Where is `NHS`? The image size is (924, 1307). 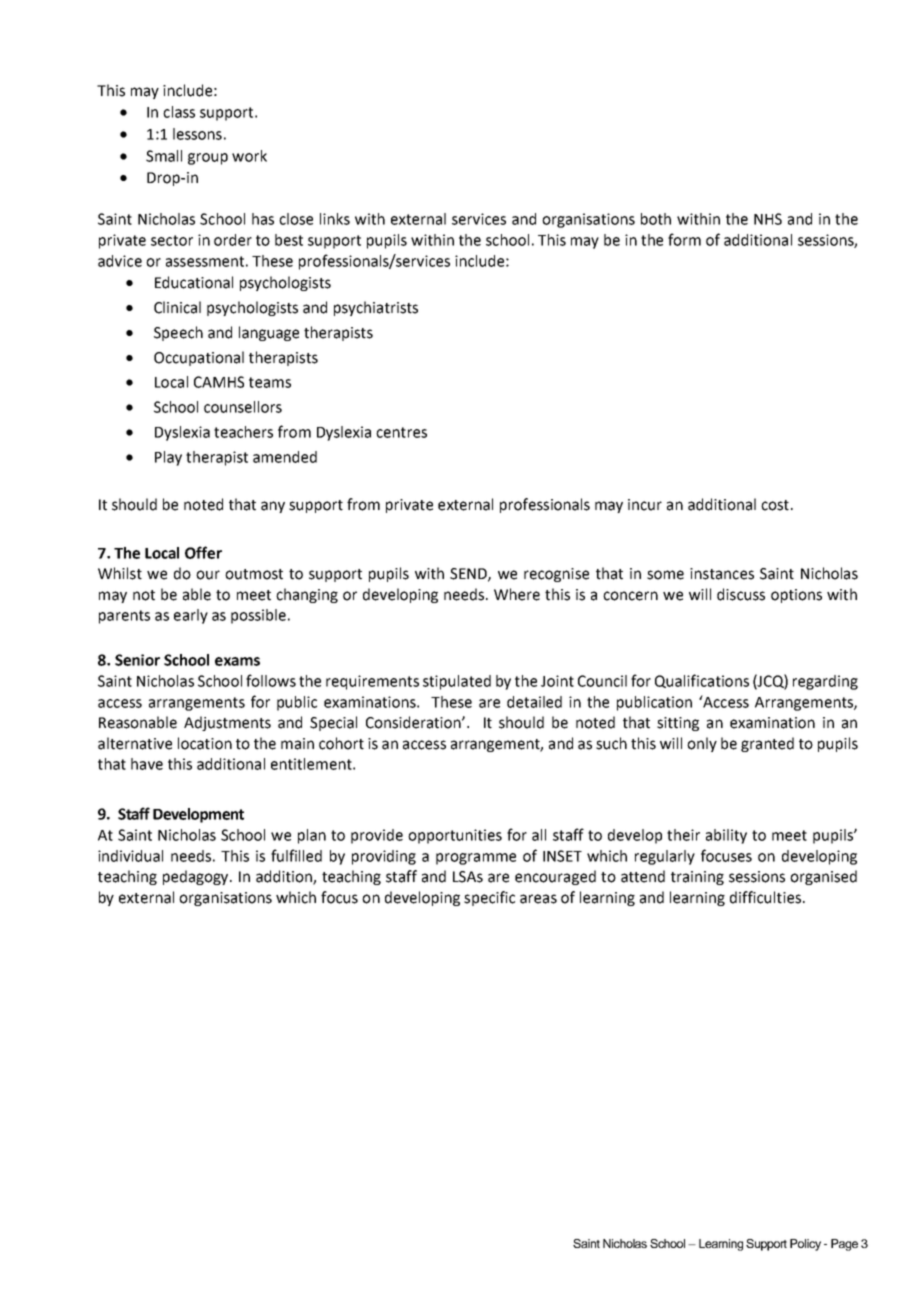 NHS is located at coordinates (768, 219).
